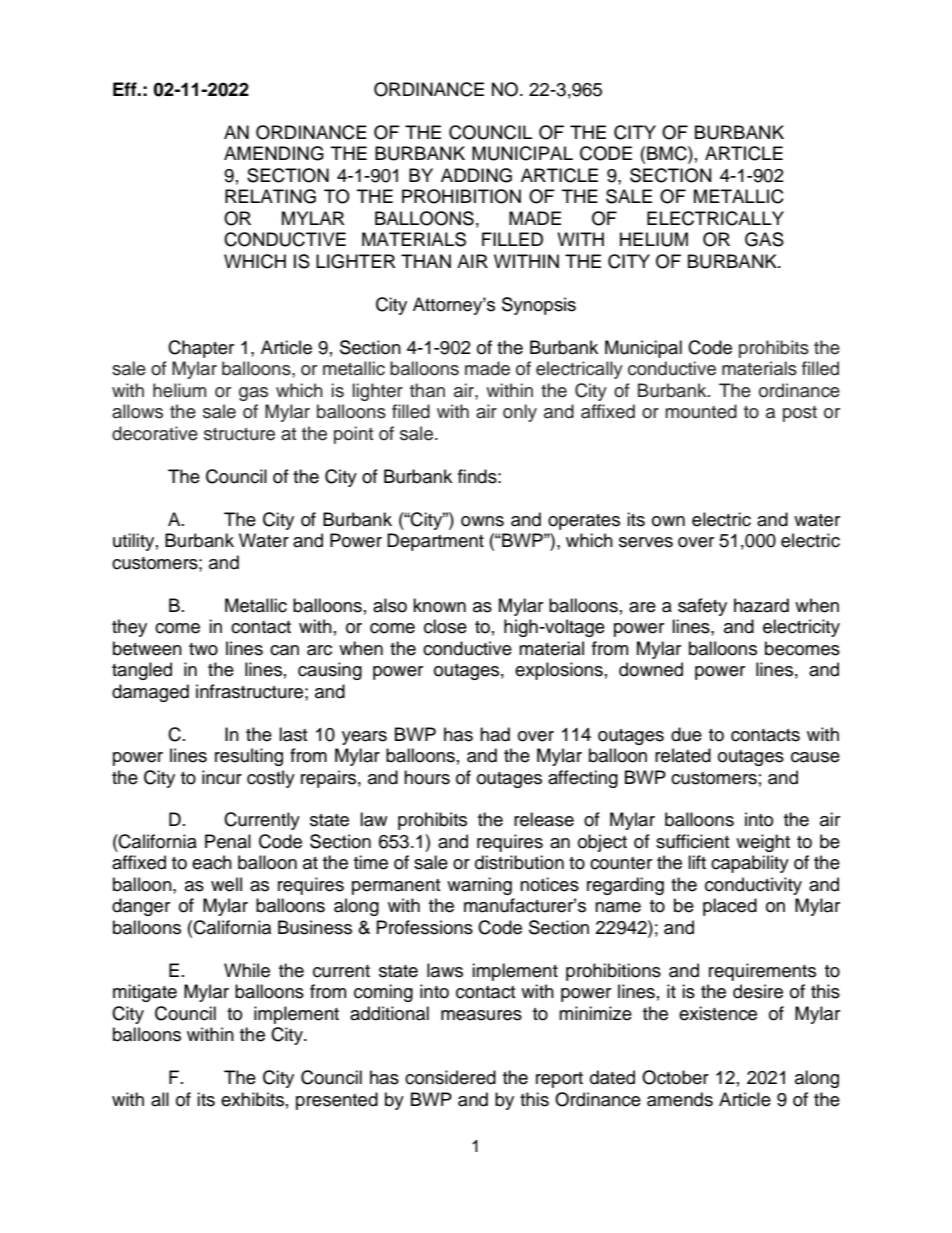 The height and width of the image is (1233, 952). What do you see at coordinates (450, 1077) in the image?
I see `considered` at bounding box center [450, 1077].
